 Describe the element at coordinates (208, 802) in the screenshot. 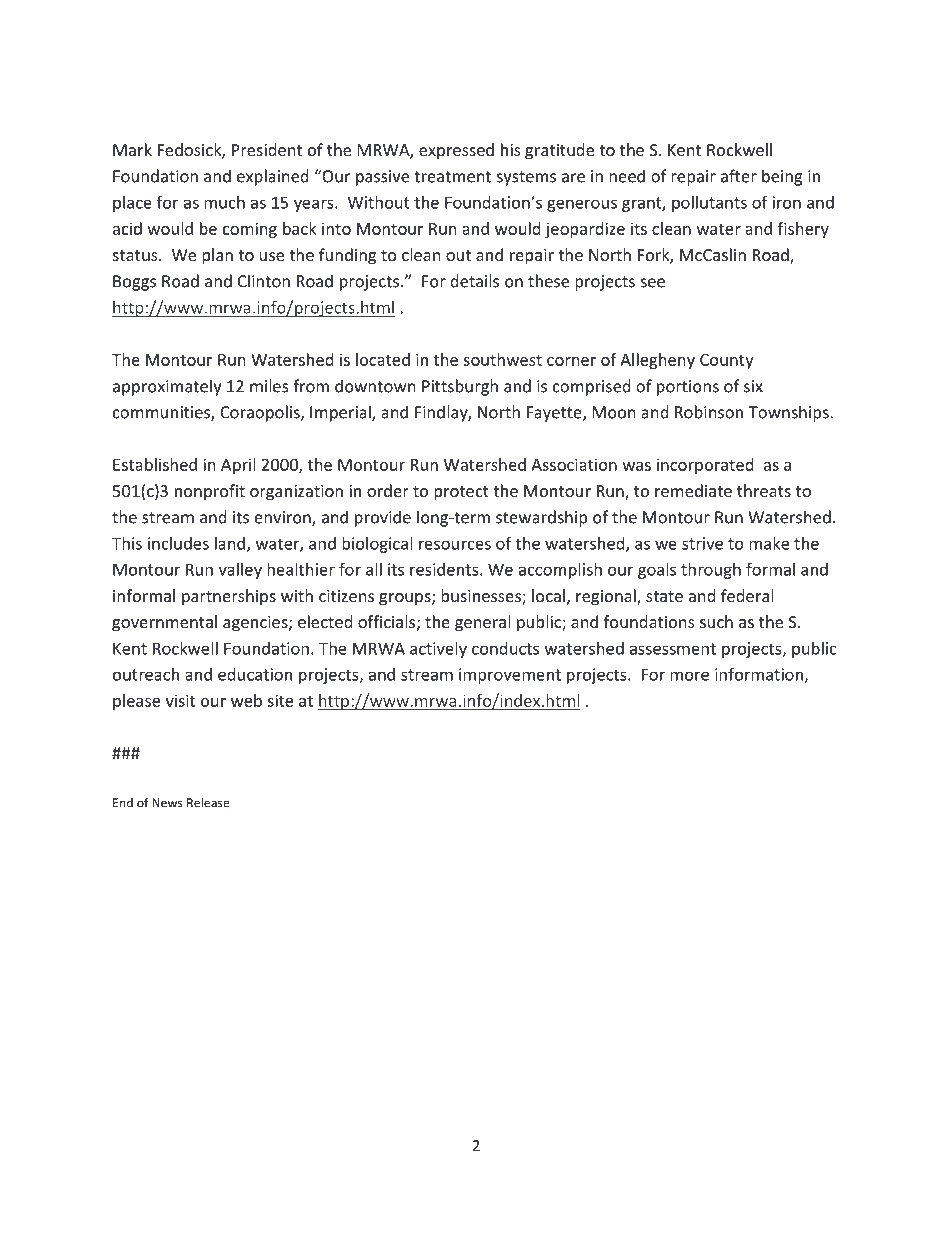

I see `Release` at that location.
